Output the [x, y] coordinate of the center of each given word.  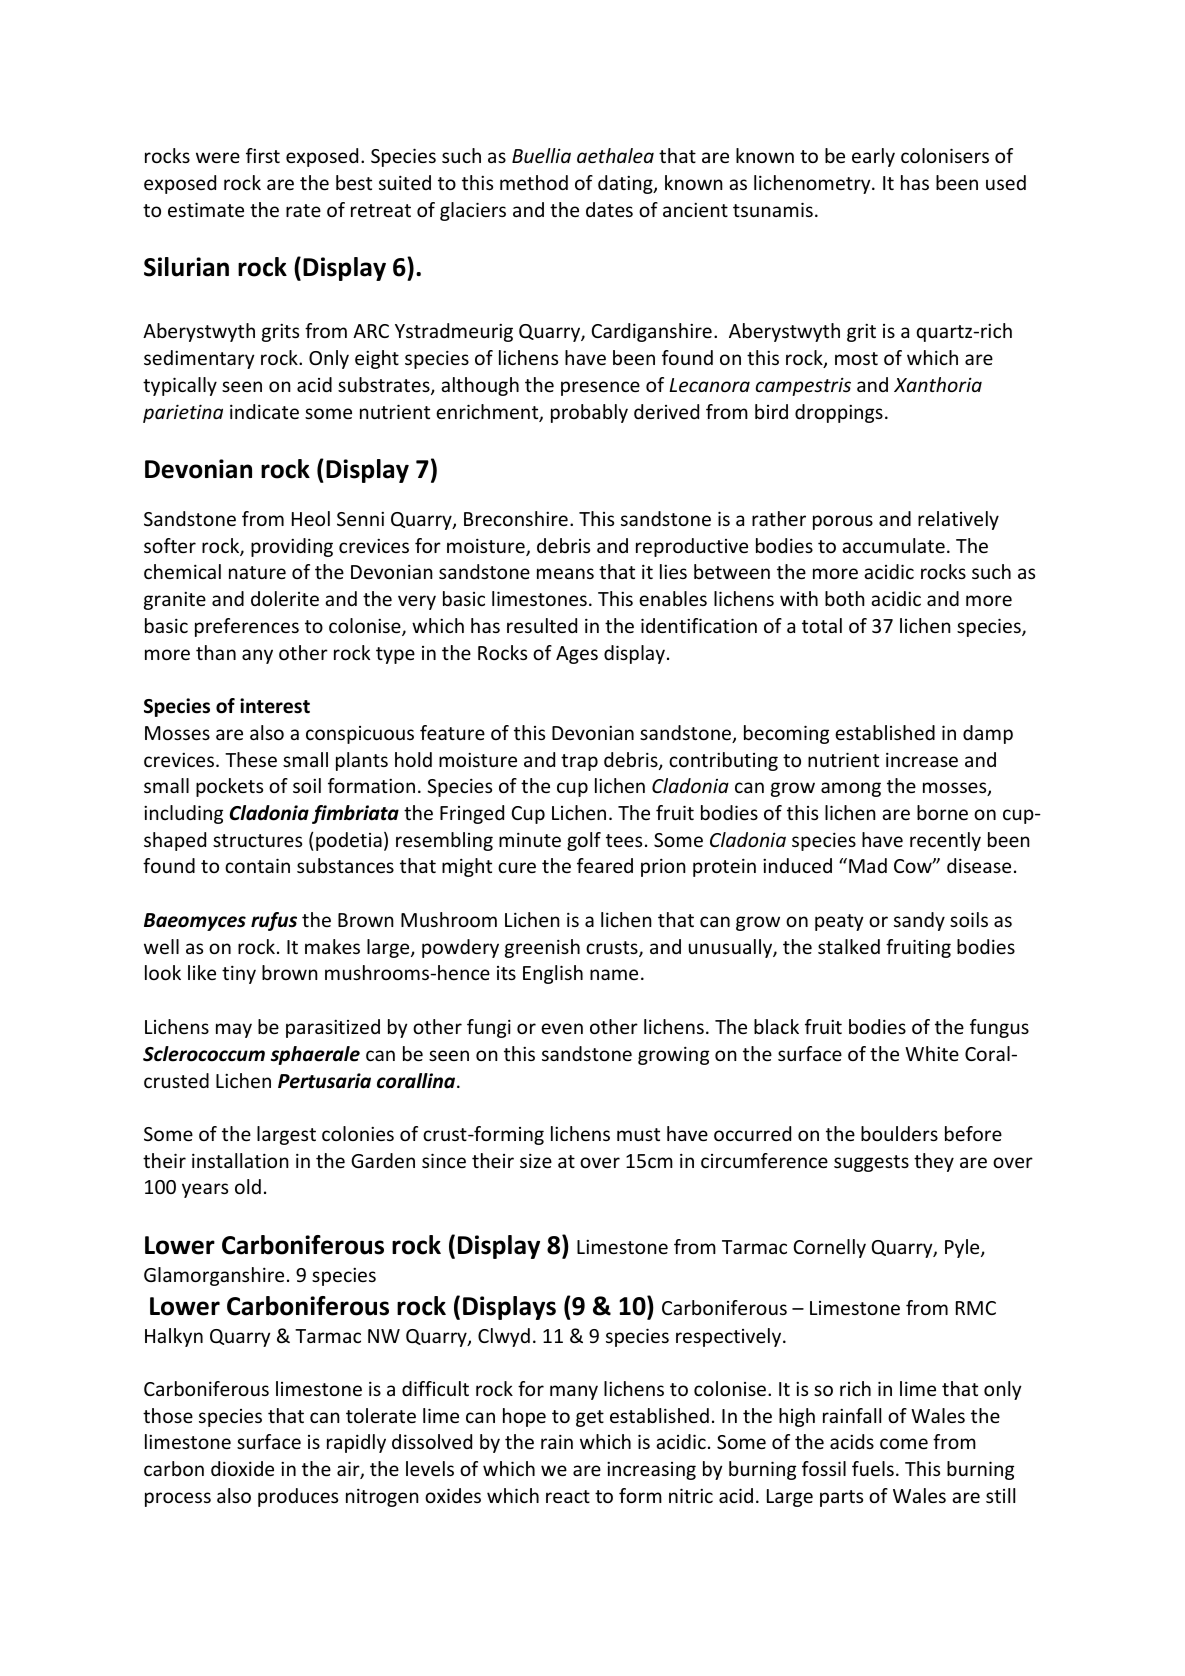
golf [584, 841]
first [263, 155]
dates [609, 209]
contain [257, 865]
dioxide [242, 1468]
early [873, 157]
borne [942, 812]
